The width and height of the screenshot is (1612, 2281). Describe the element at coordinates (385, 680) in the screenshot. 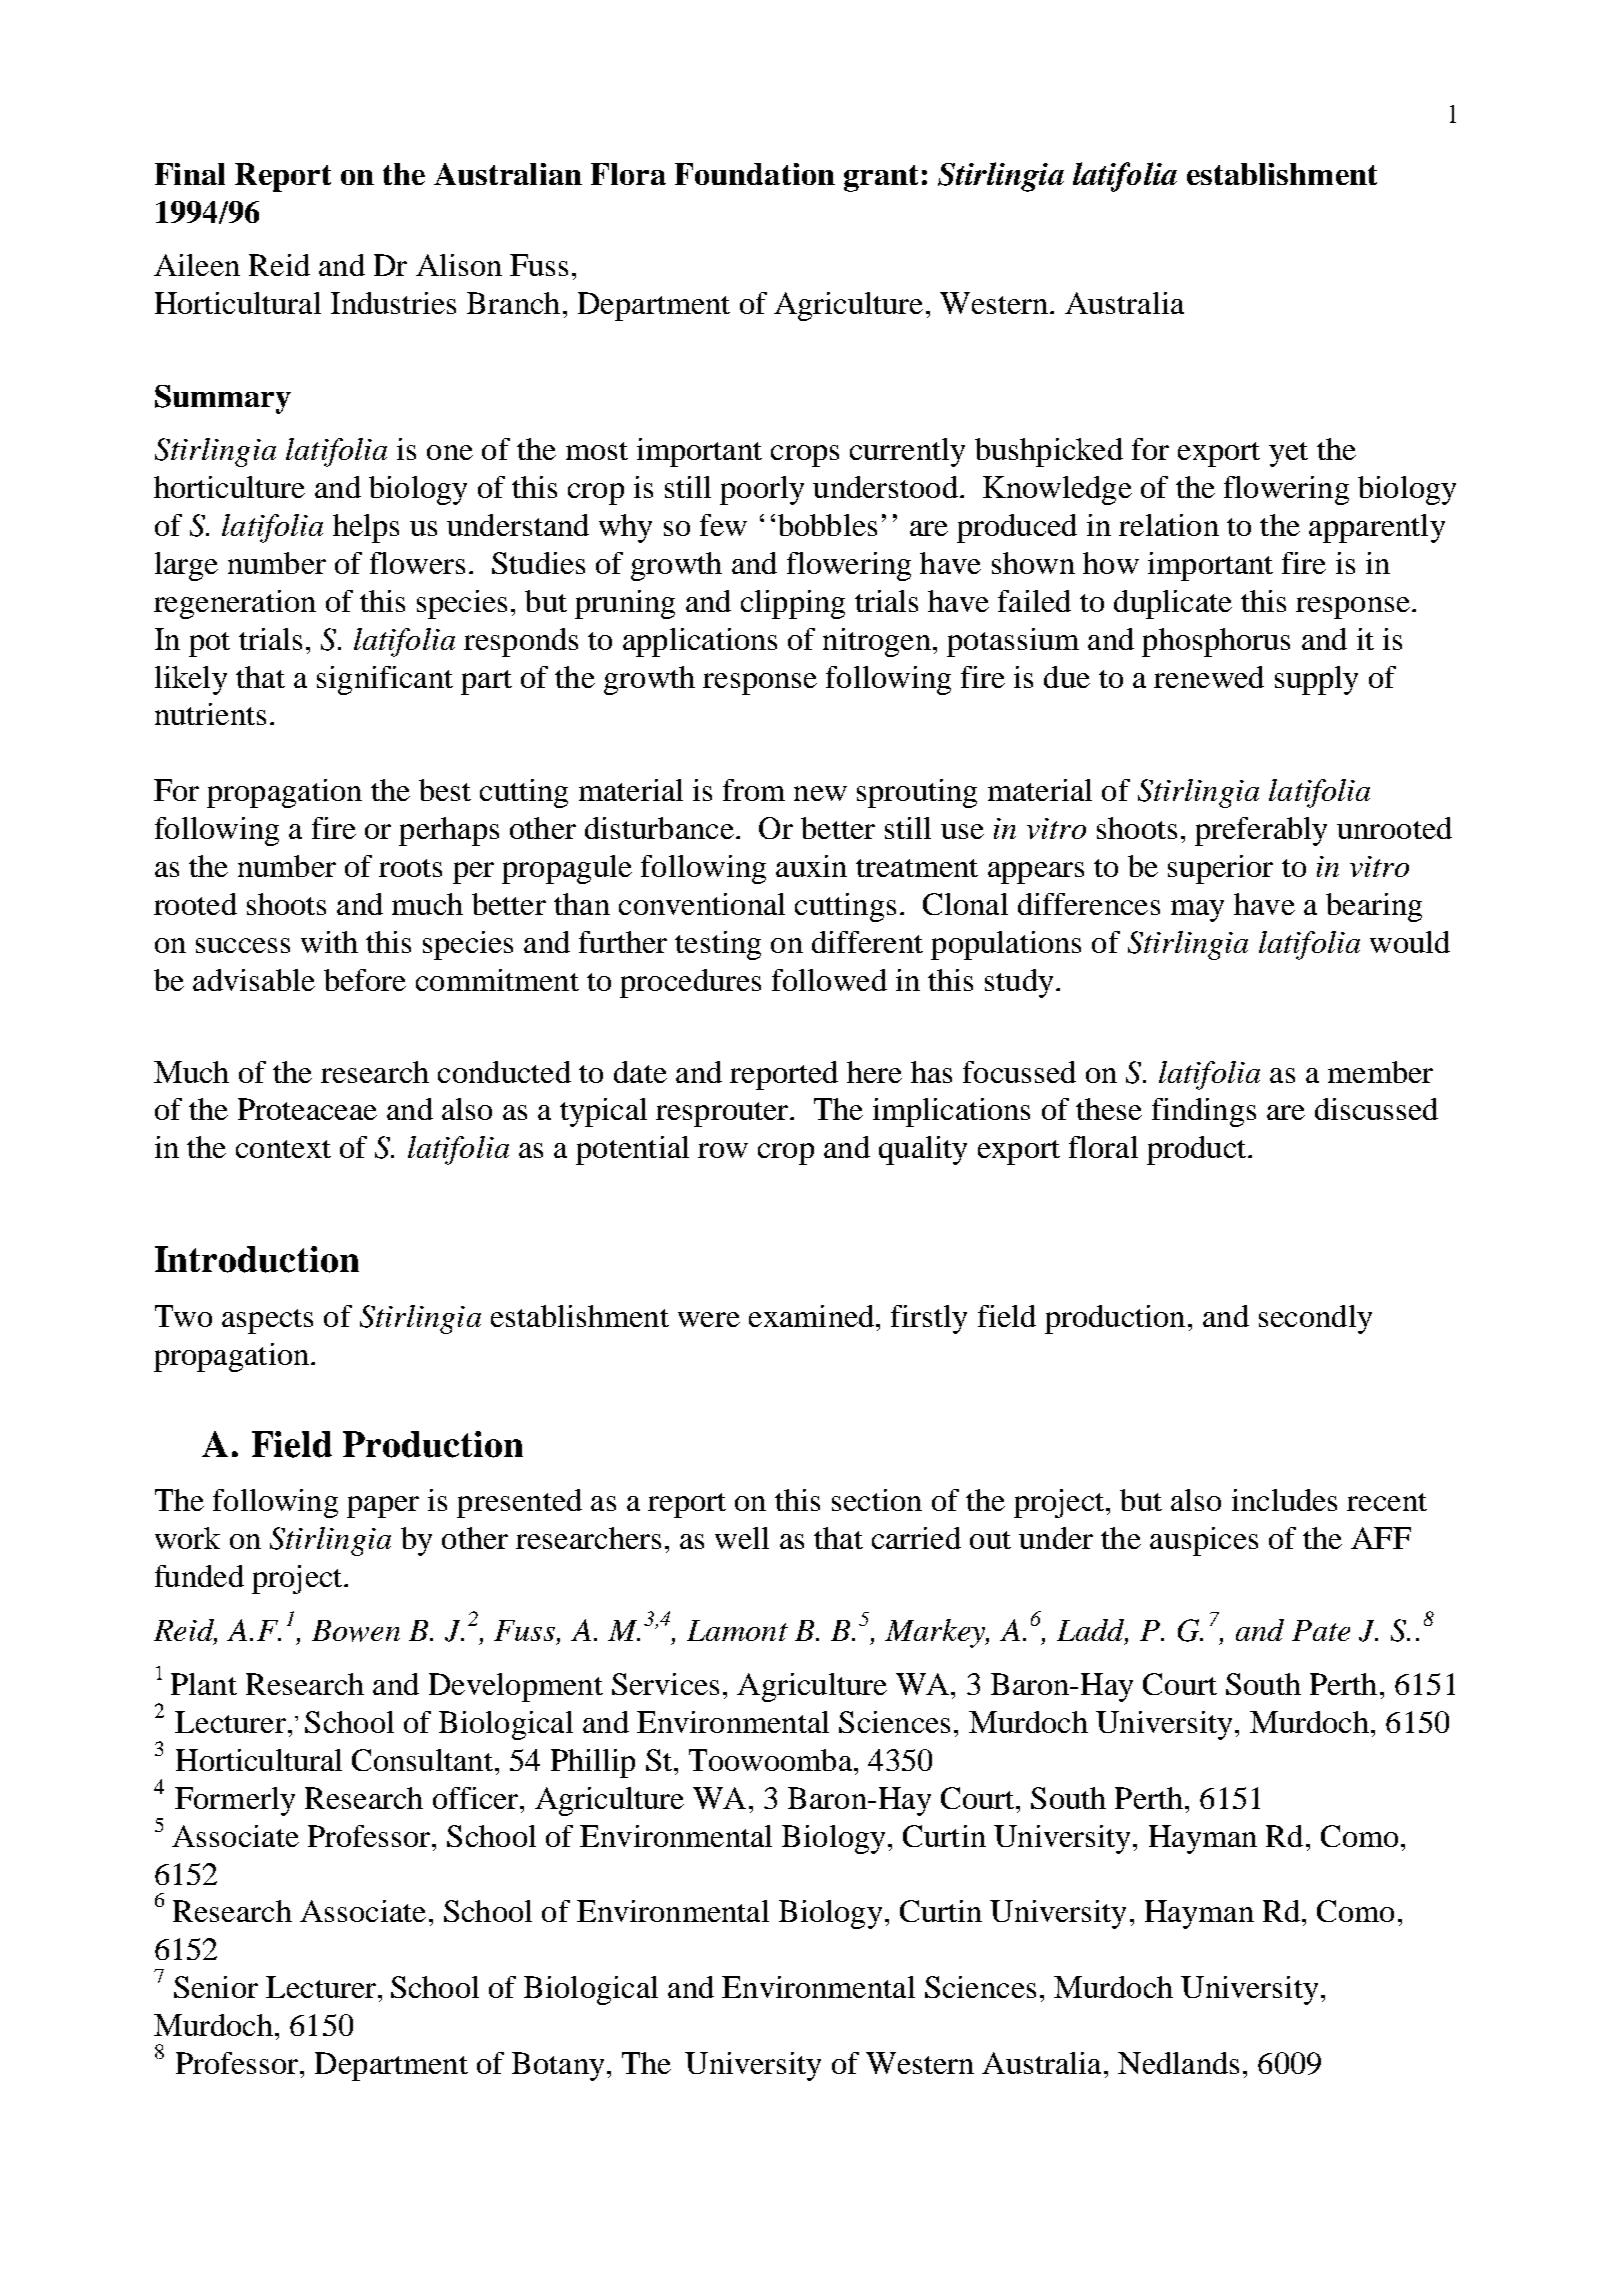

I see `significant` at that location.
